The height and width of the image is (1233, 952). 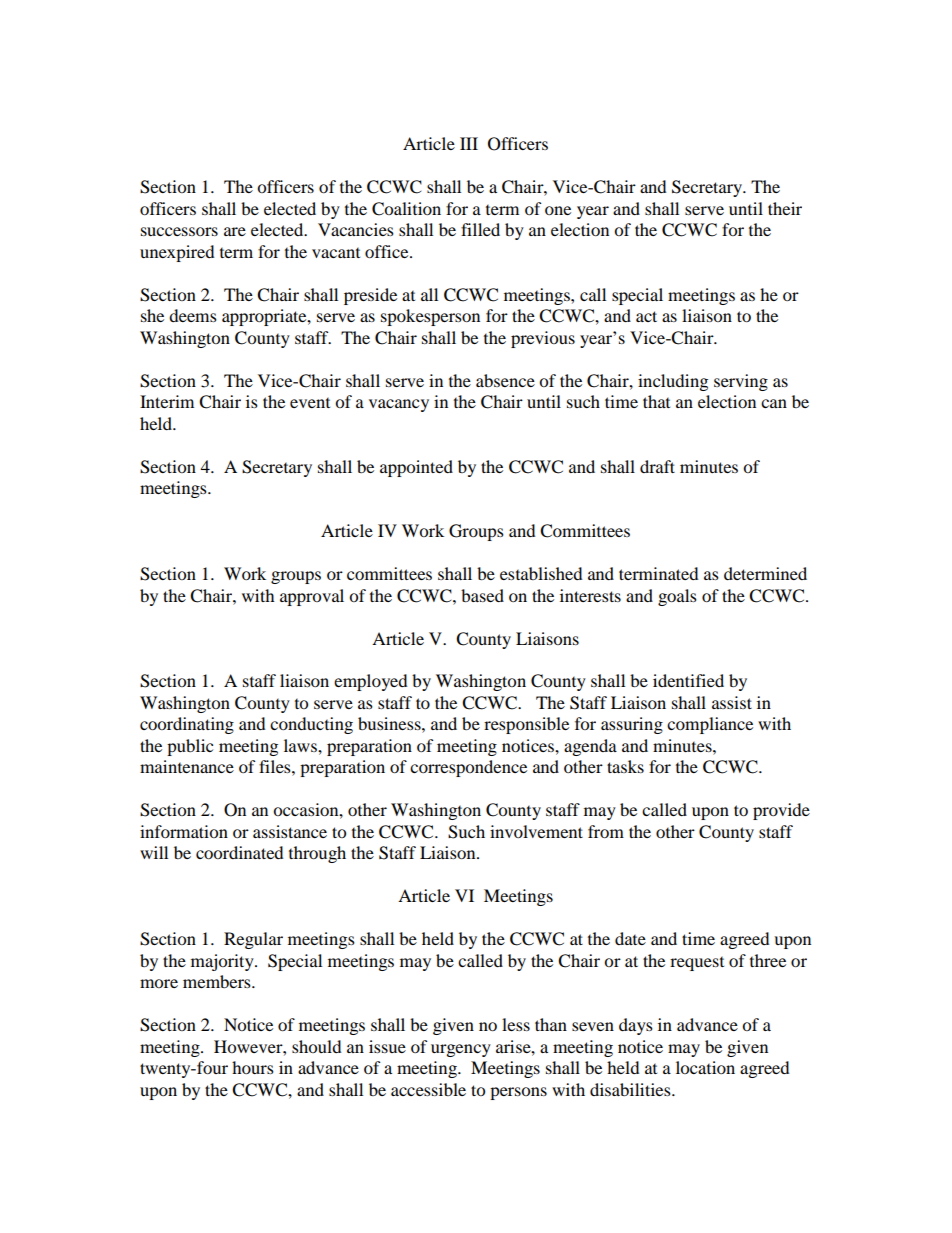 I want to click on their, so click(x=785, y=208).
